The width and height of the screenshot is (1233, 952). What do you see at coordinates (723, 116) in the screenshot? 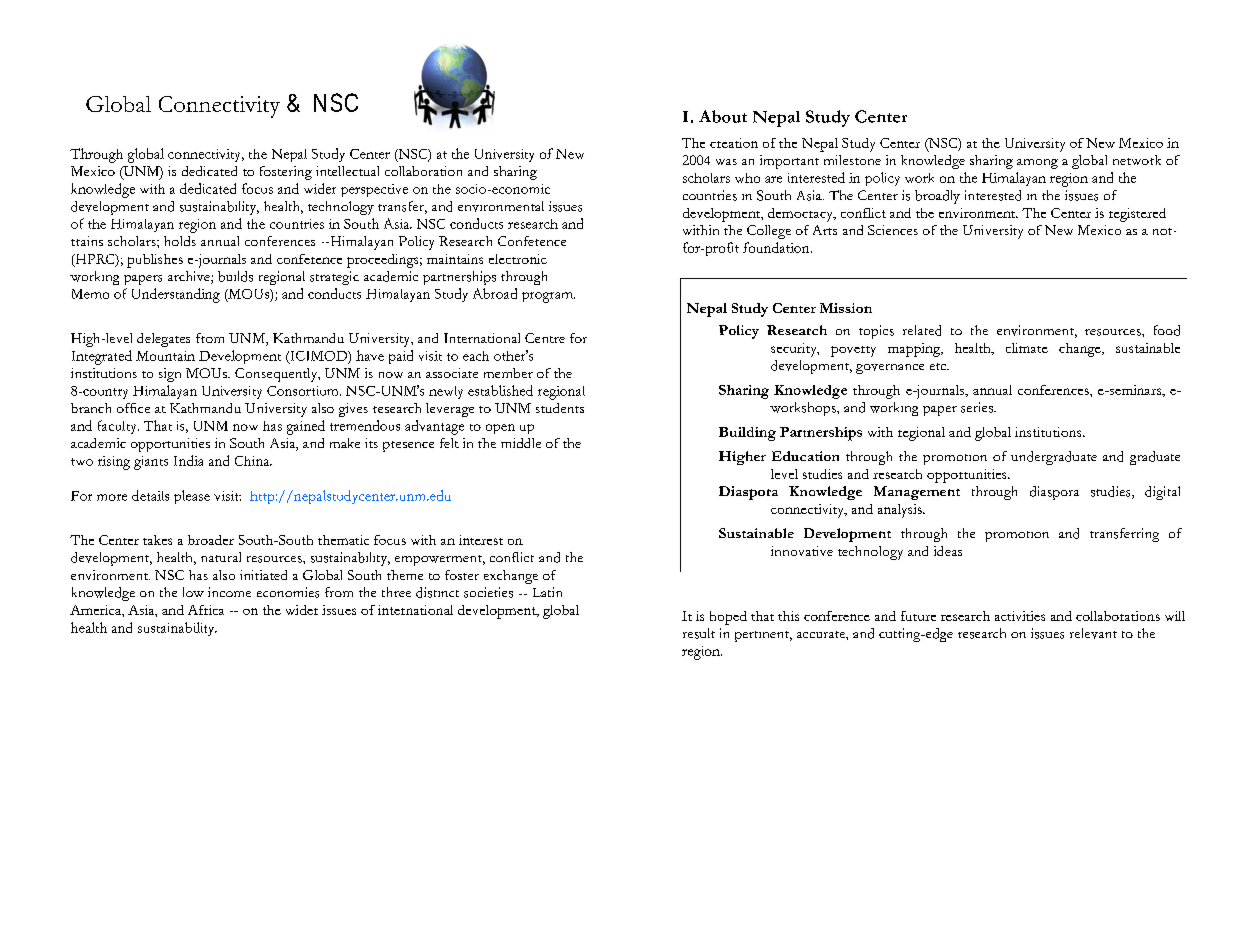
I see `About` at bounding box center [723, 116].
